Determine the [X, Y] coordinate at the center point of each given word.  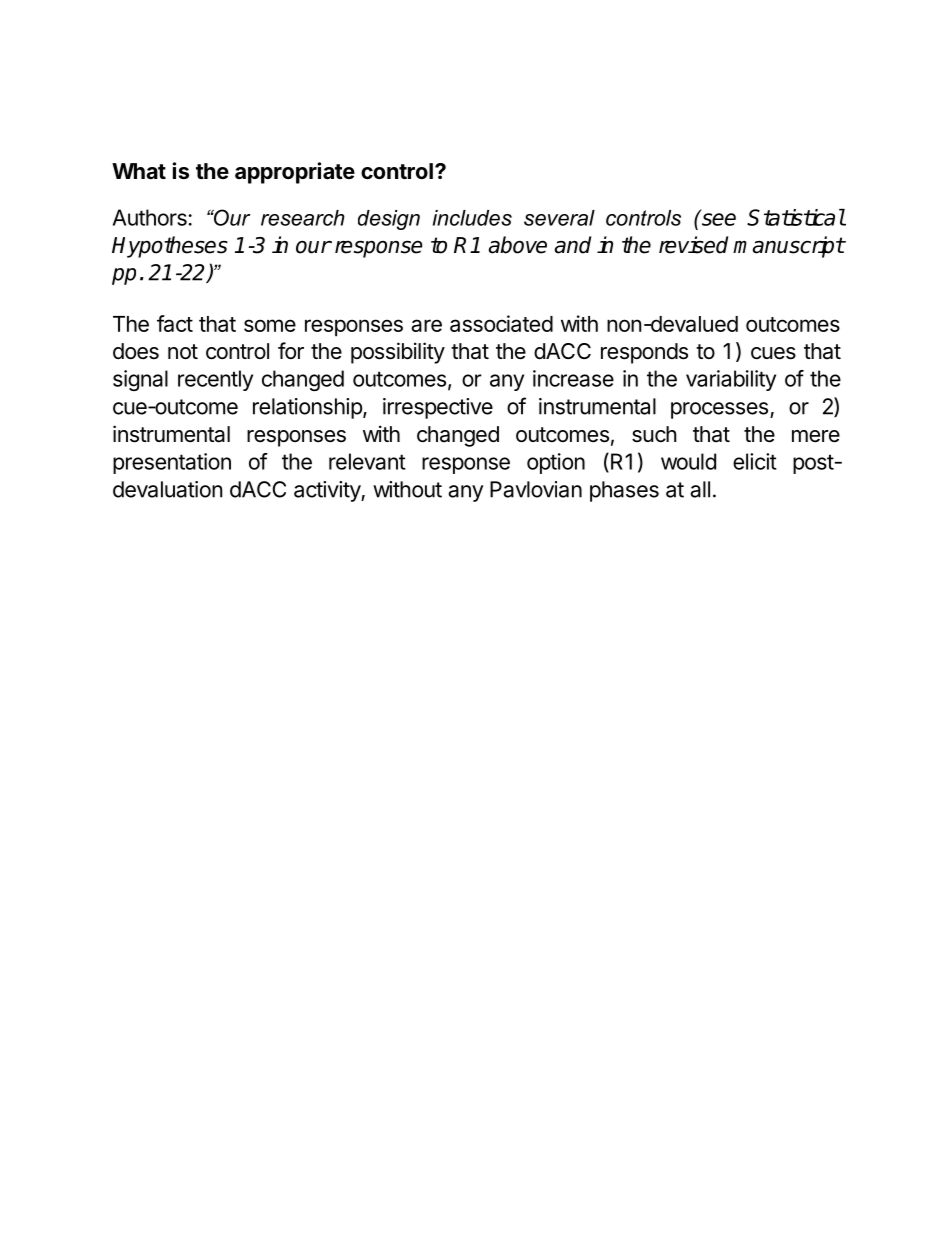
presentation [172, 463]
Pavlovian [536, 489]
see [718, 218]
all [700, 489]
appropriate [295, 173]
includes [472, 218]
